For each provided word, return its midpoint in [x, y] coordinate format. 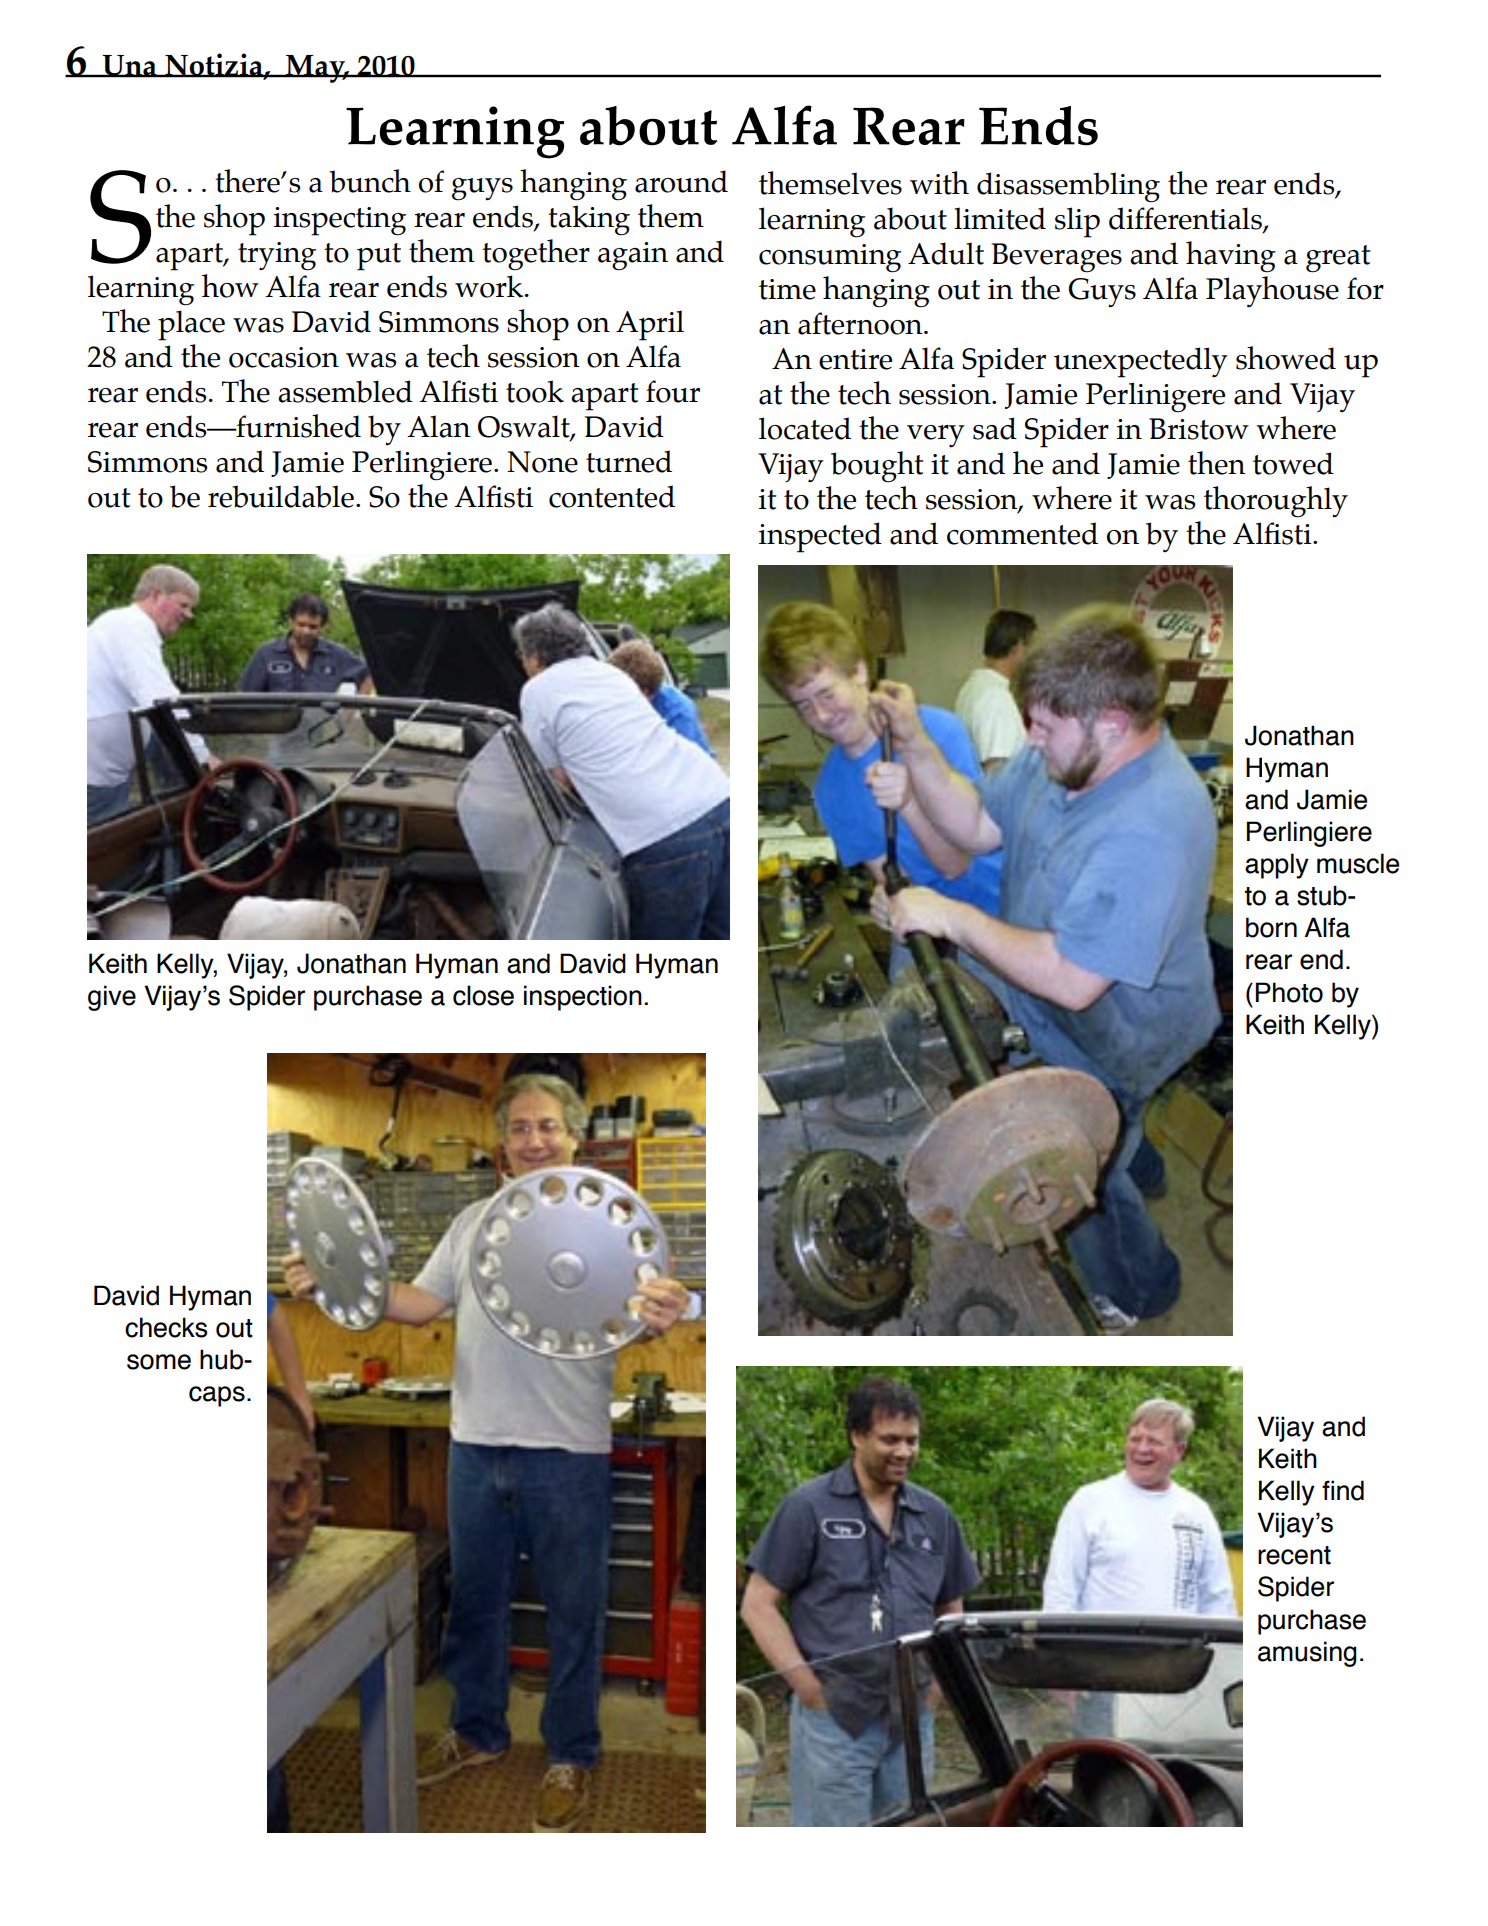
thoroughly [1276, 502]
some [159, 1362]
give [112, 998]
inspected [820, 537]
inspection [583, 998]
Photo [1289, 992]
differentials [1186, 219]
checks [166, 1327]
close [483, 995]
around [681, 181]
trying [277, 256]
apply [1277, 866]
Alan [439, 426]
